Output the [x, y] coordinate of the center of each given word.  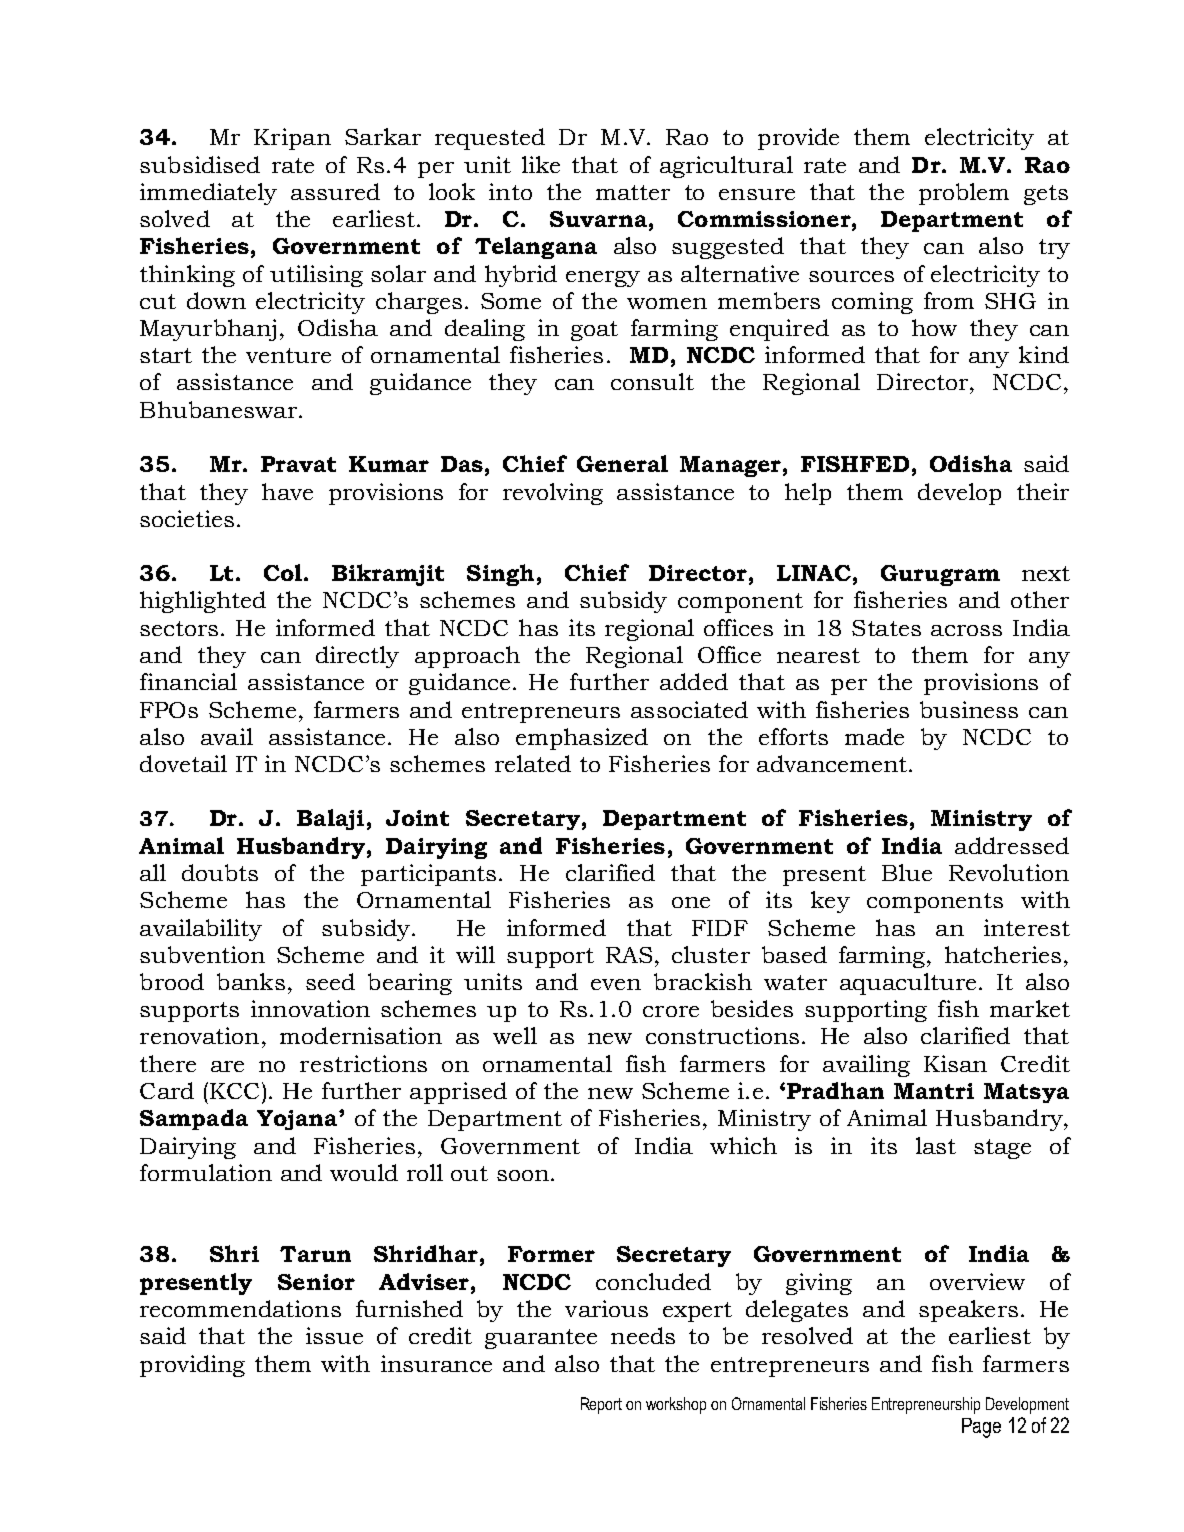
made [874, 736]
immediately [208, 194]
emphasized [582, 739]
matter [633, 192]
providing [192, 1366]
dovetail [183, 763]
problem [964, 194]
